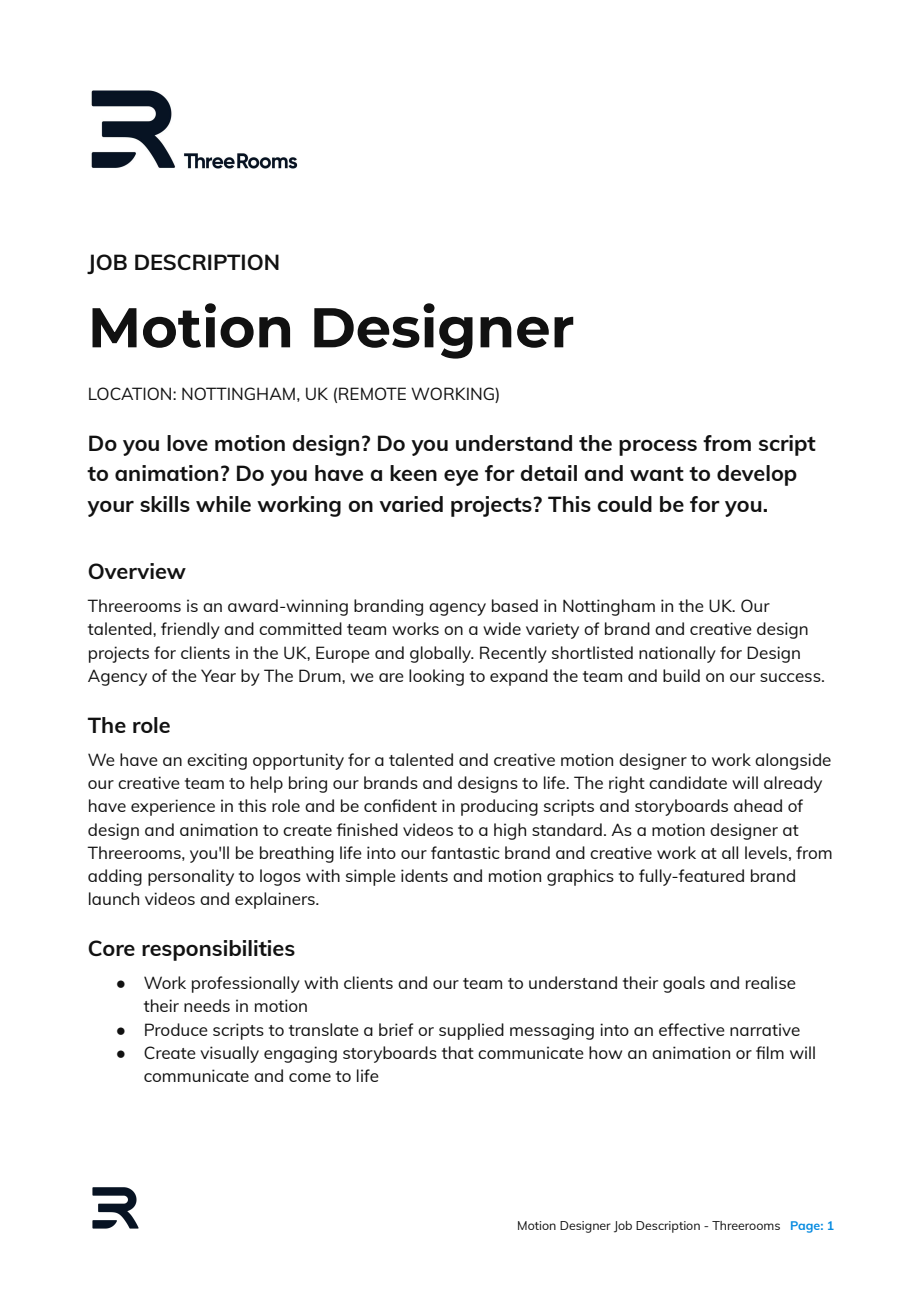 The height and width of the document is (1307, 924). Describe the element at coordinates (688, 782) in the document. I see `candidate` at that location.
